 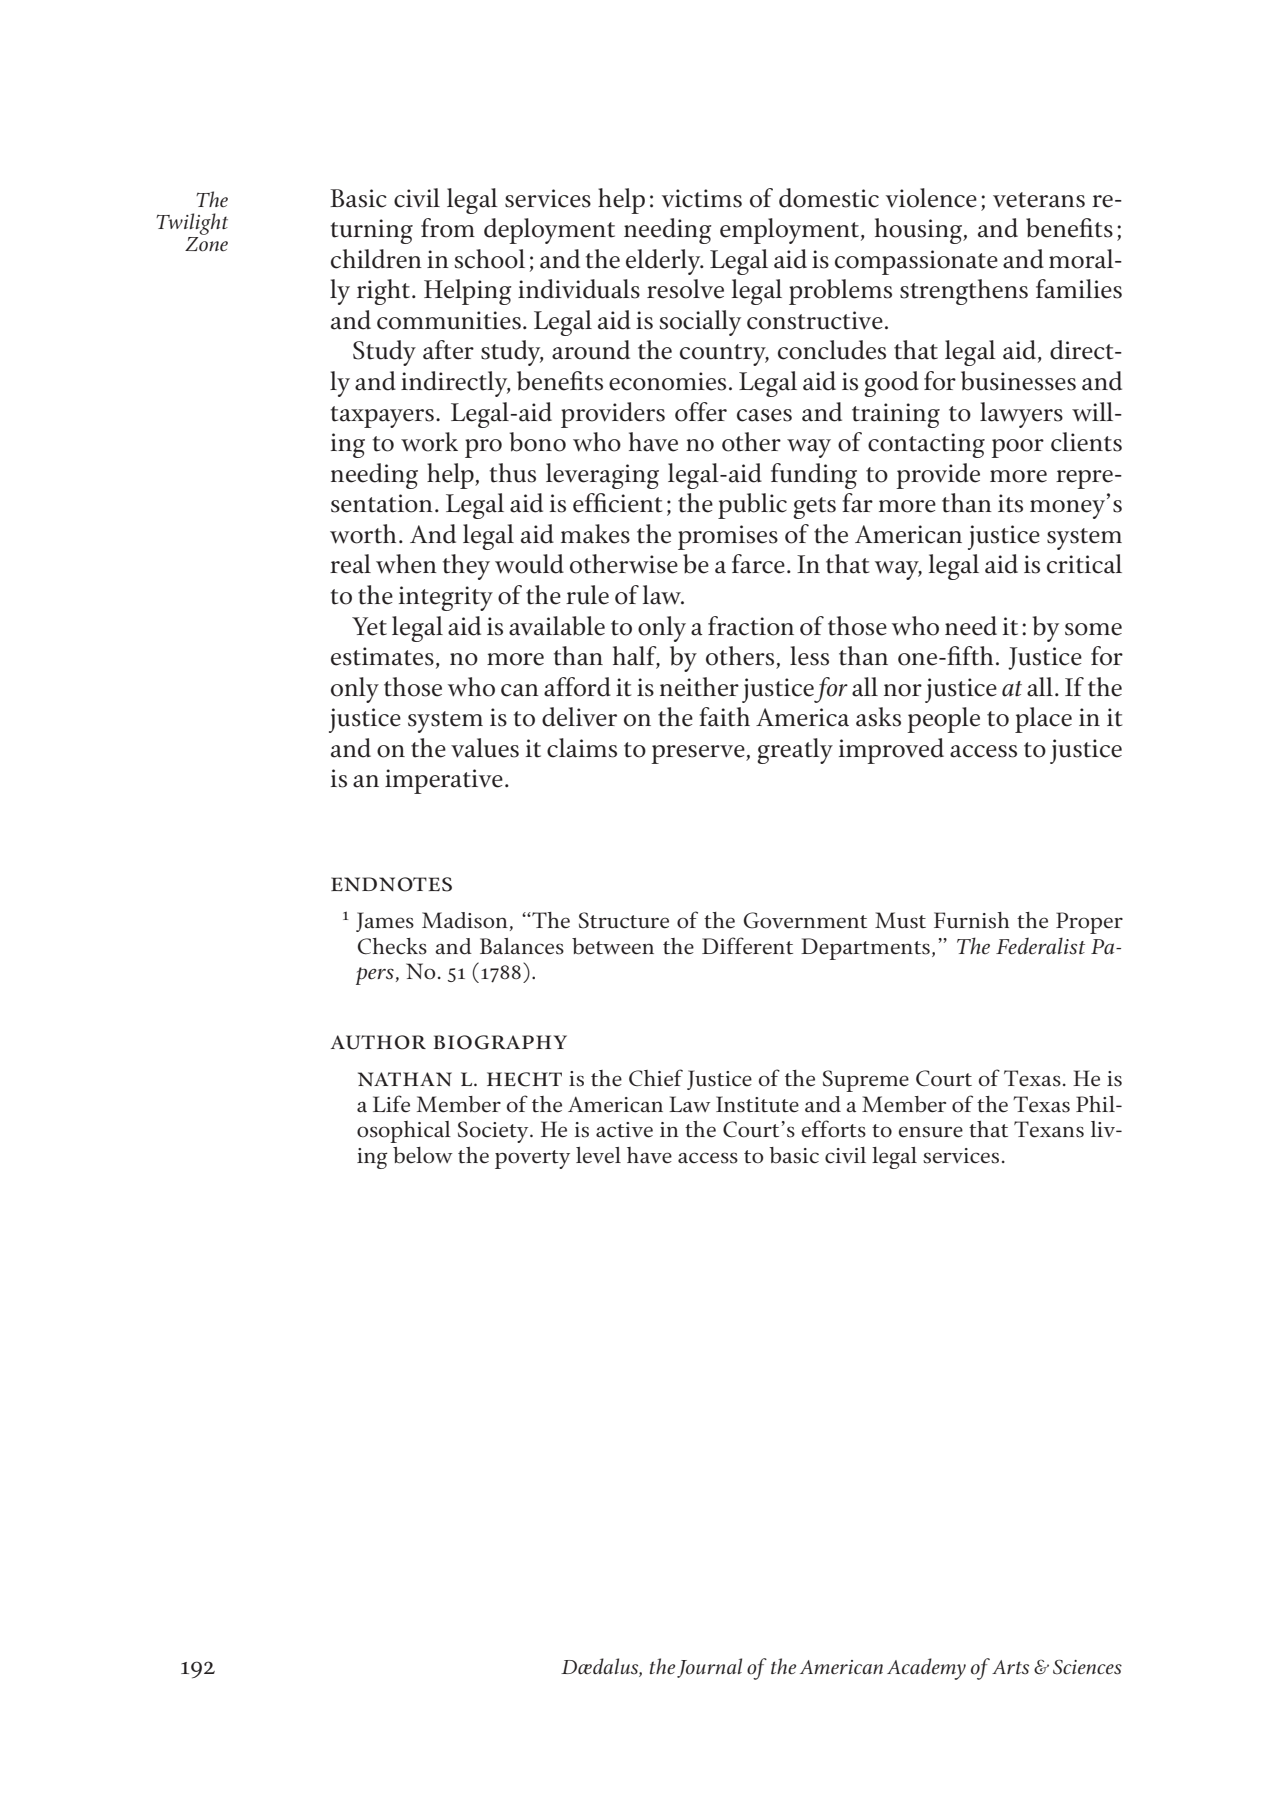 What do you see at coordinates (709, 1668) in the screenshot?
I see `Journal` at bounding box center [709, 1668].
